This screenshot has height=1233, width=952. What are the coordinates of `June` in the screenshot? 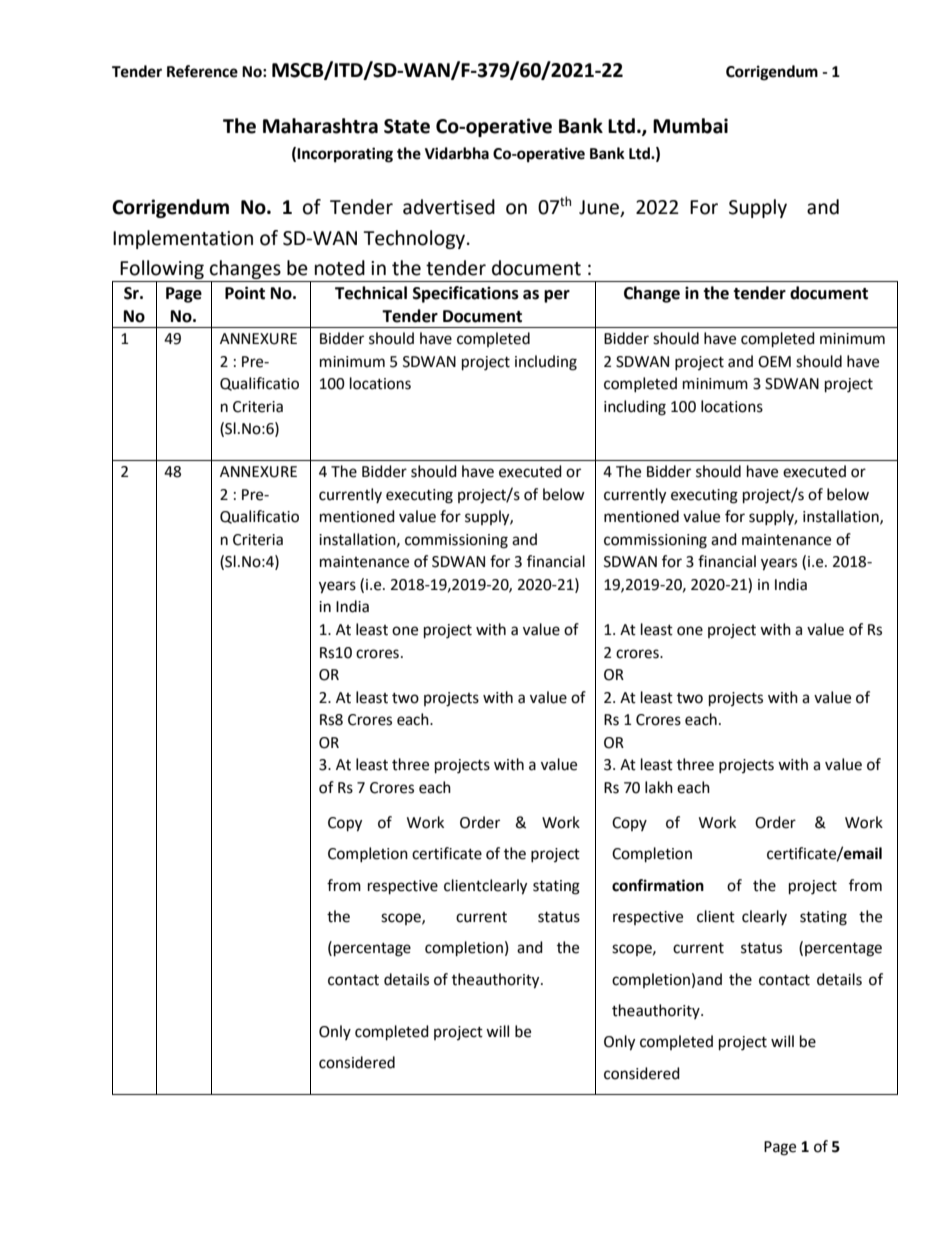 It's located at (600, 208).
